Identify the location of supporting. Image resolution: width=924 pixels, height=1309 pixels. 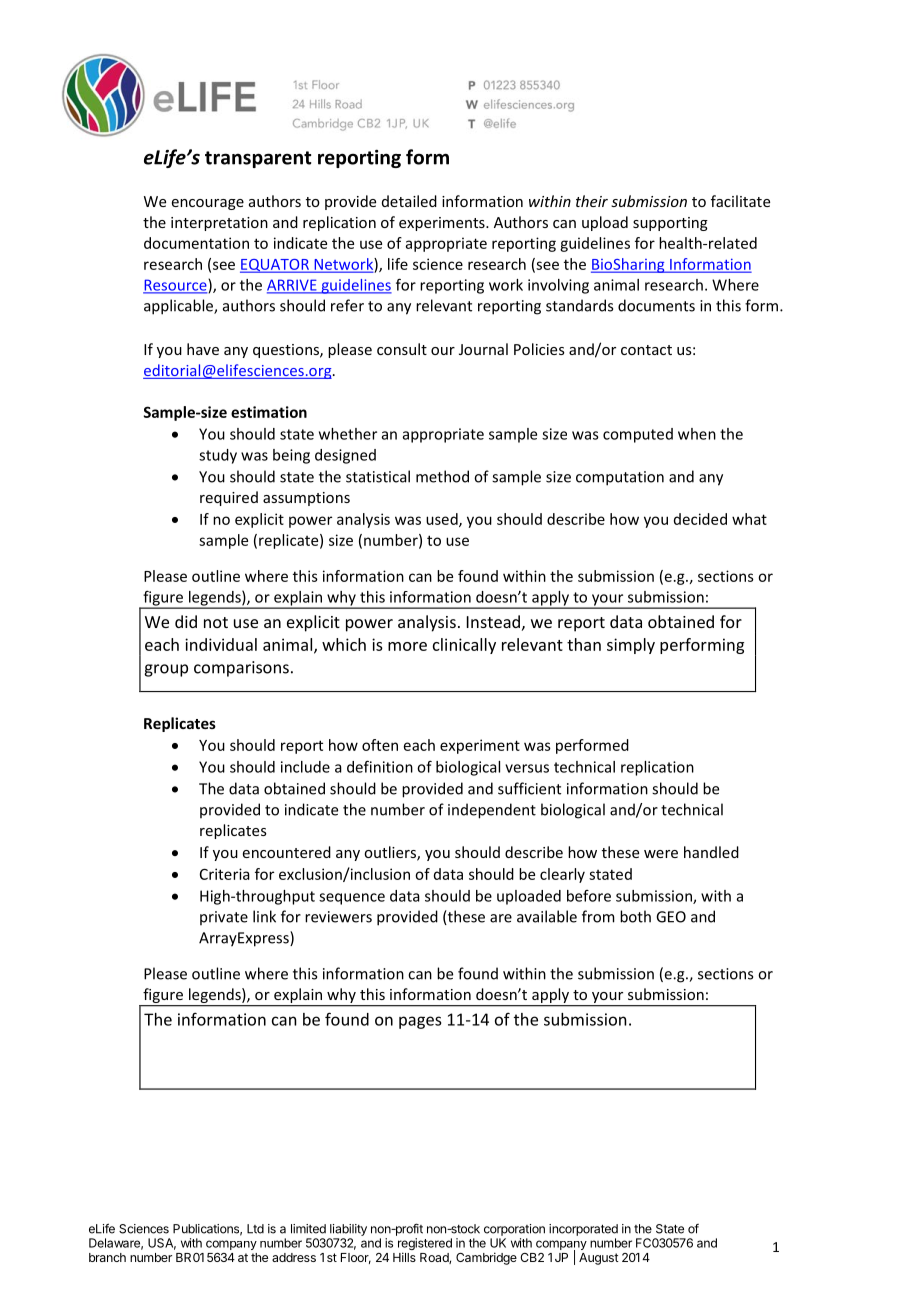
(670, 224).
